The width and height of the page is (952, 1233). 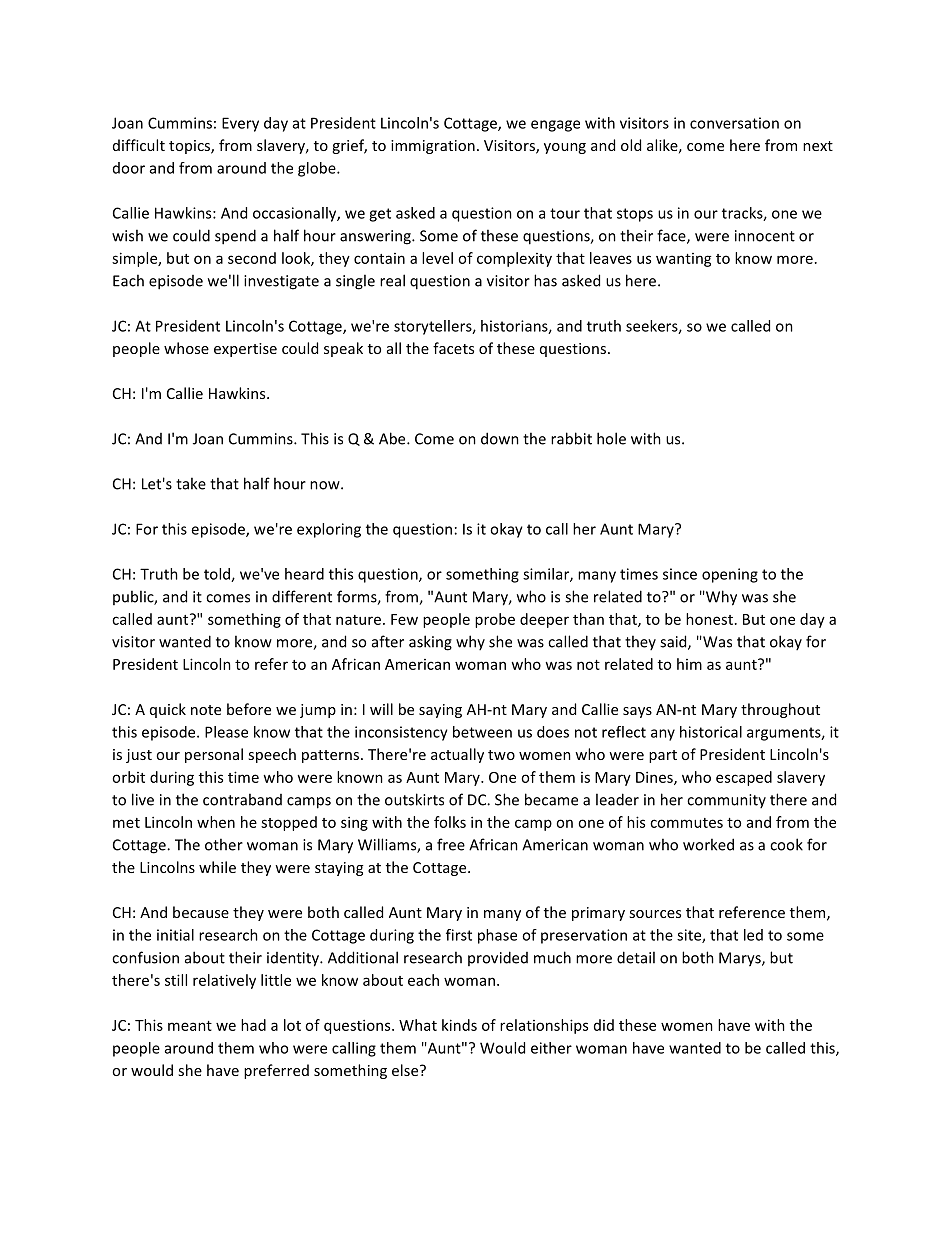 I want to click on saying, so click(x=440, y=711).
